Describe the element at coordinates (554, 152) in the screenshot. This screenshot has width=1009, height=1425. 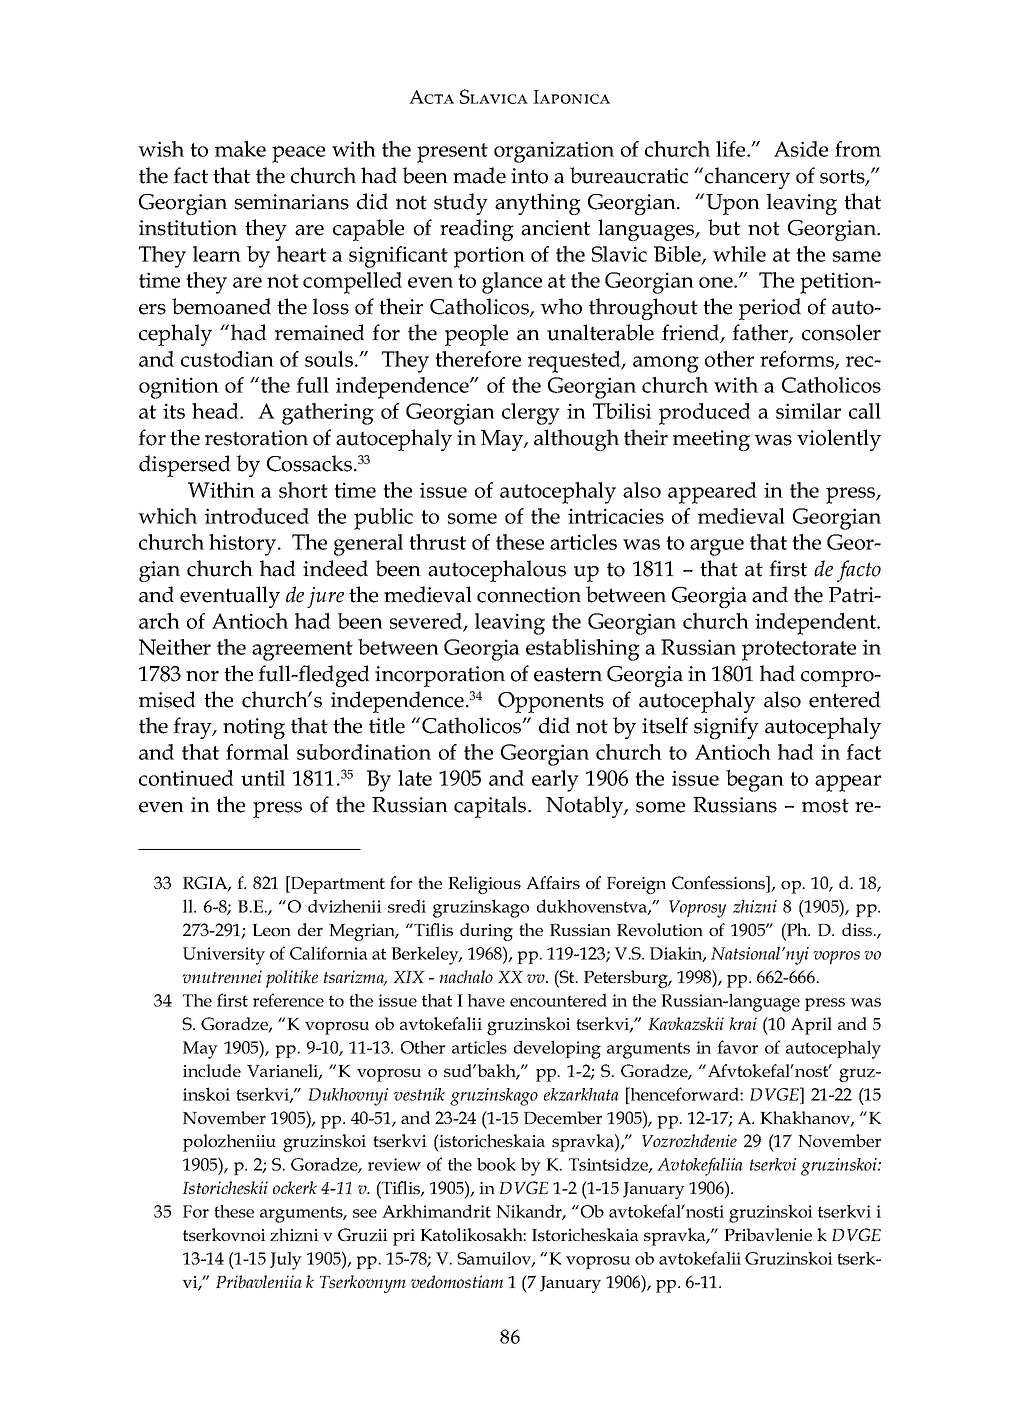
I see `organization` at that location.
